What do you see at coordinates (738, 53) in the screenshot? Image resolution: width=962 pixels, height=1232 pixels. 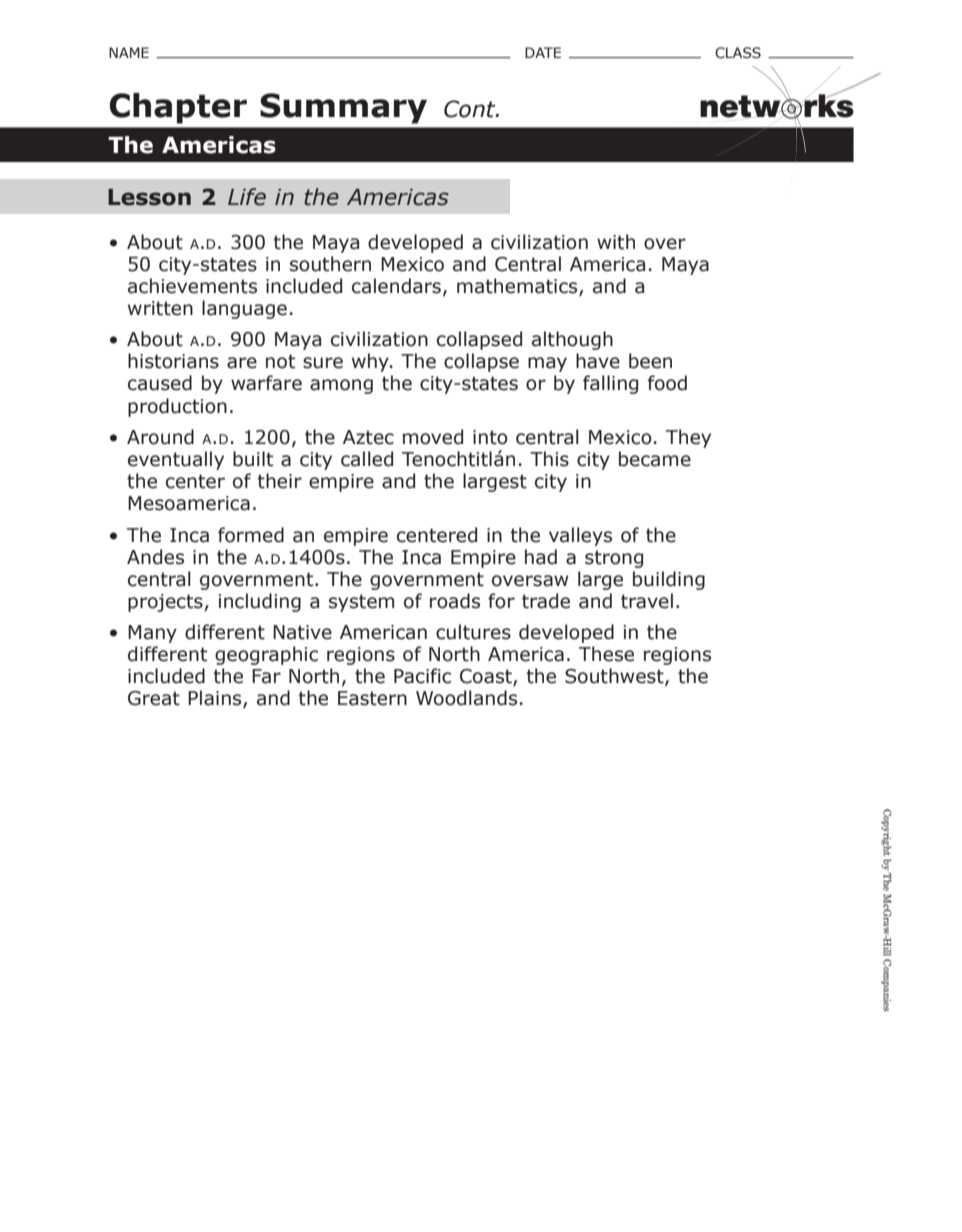 I see `CLASS` at bounding box center [738, 53].
